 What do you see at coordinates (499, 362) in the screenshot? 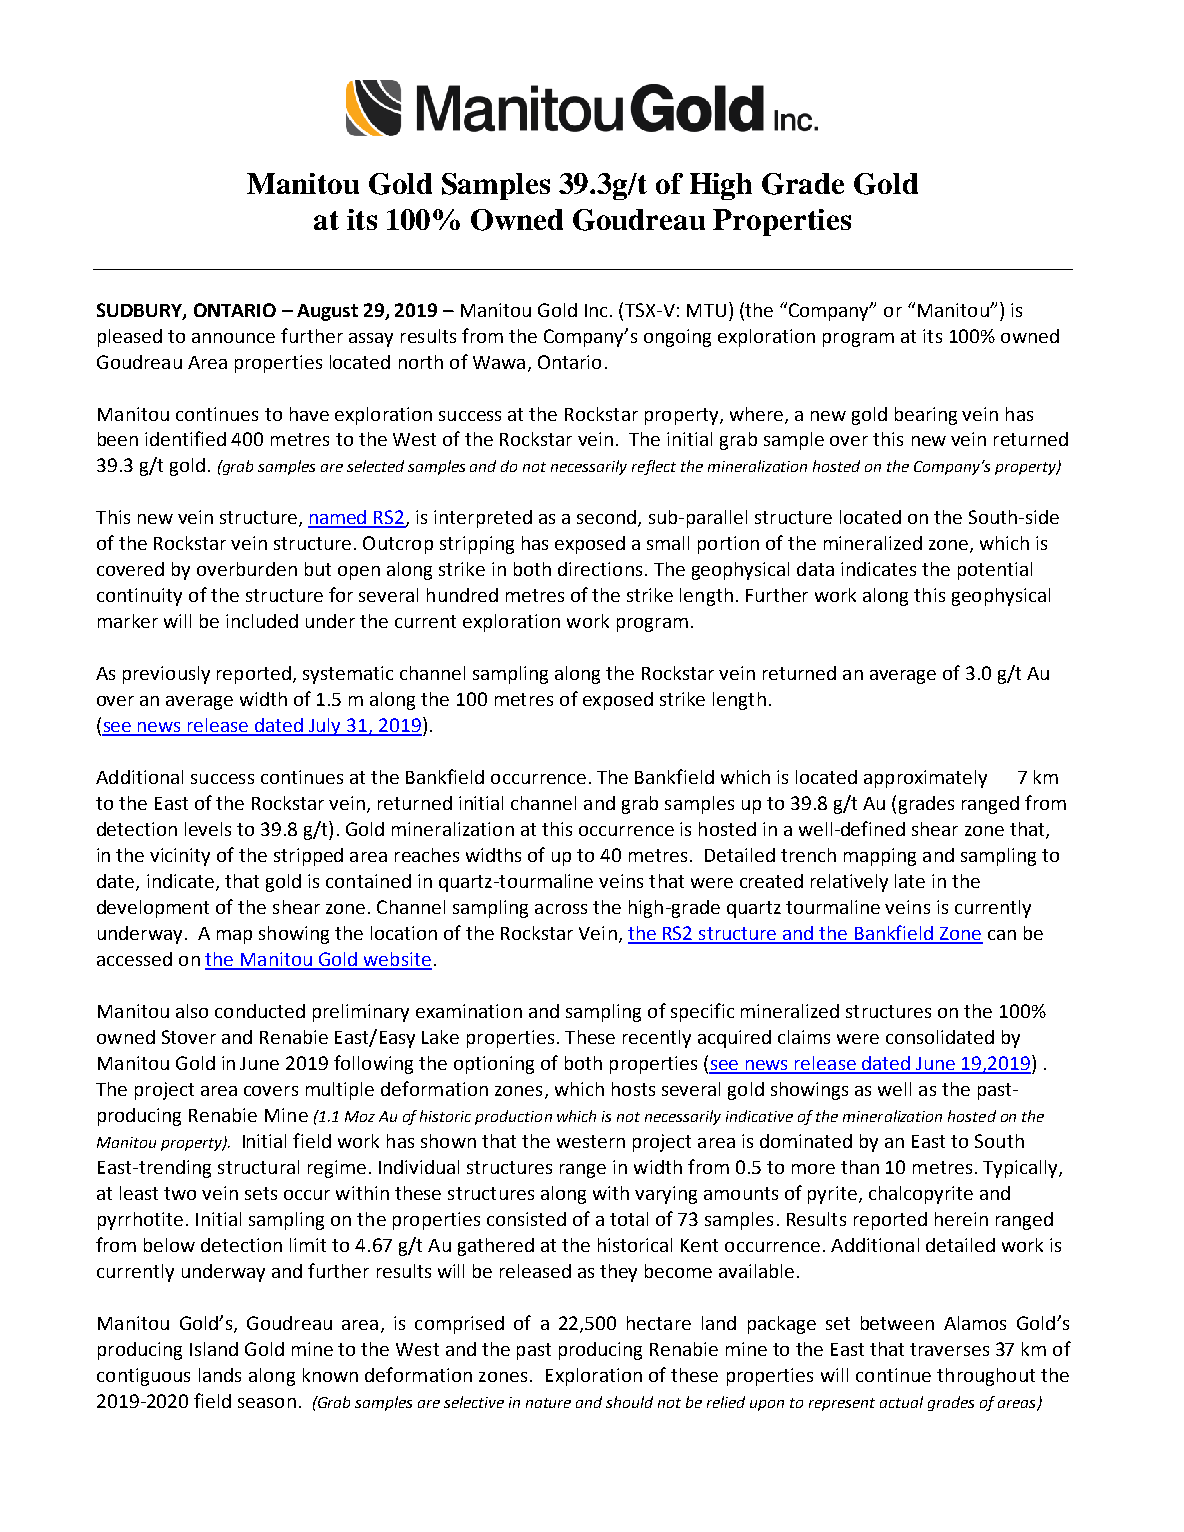
I see `Wawa` at bounding box center [499, 362].
